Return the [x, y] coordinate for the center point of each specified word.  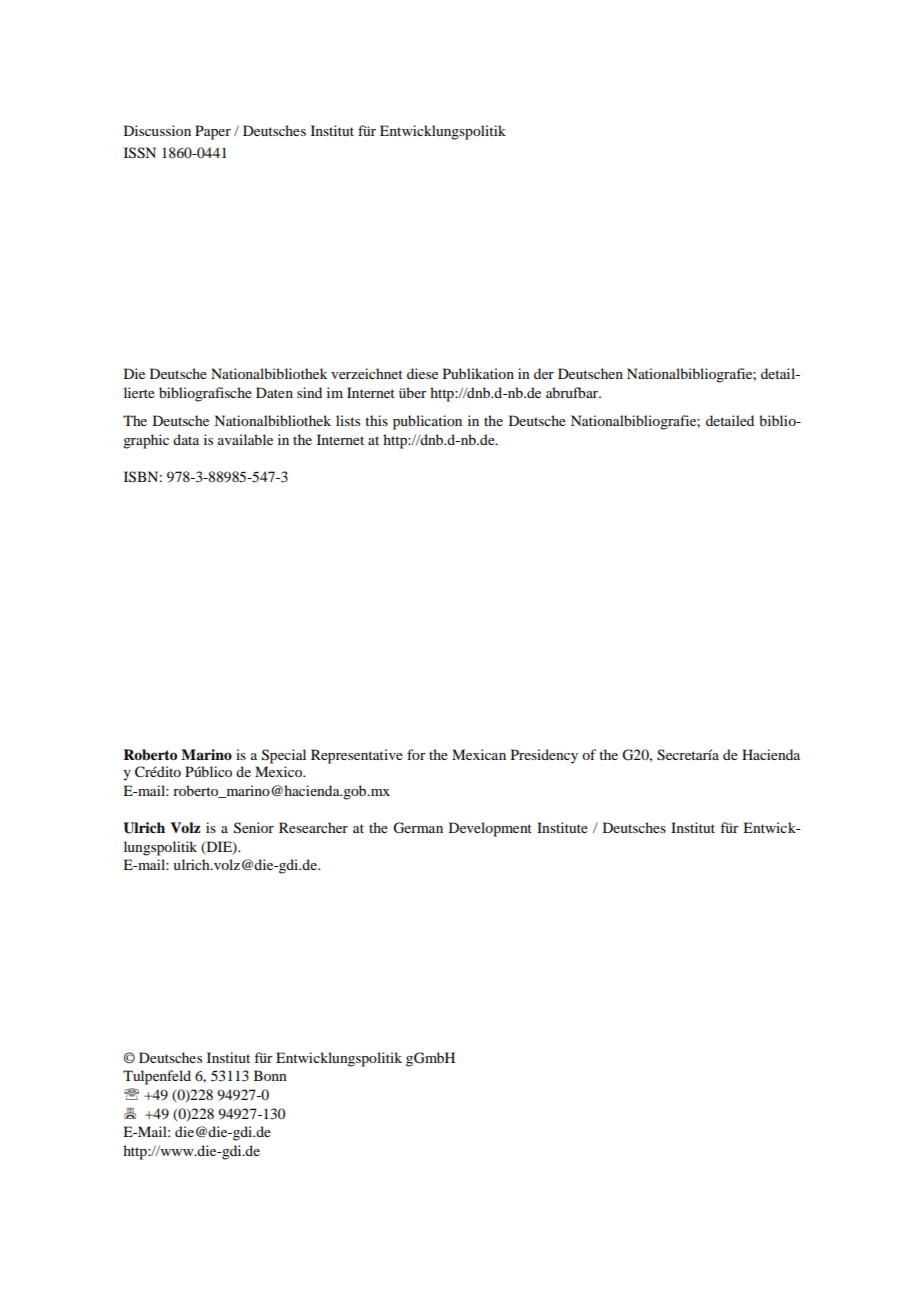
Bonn [270, 1075]
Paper [213, 132]
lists [348, 420]
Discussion [157, 130]
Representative [357, 756]
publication [427, 422]
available [245, 439]
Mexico [279, 771]
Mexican [479, 754]
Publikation [478, 373]
